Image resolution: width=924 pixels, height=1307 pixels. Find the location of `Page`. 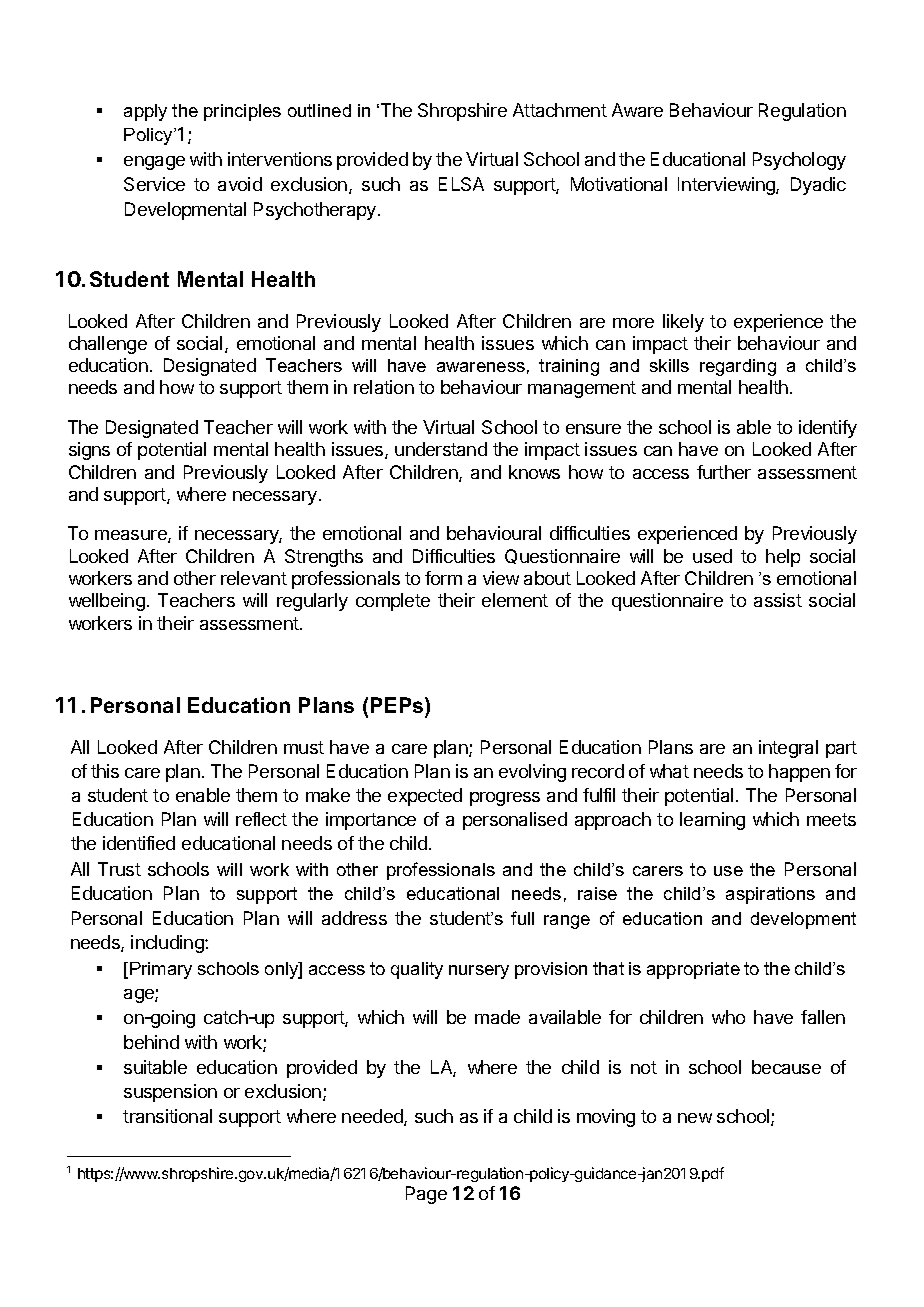

Page is located at coordinates (426, 1195).
